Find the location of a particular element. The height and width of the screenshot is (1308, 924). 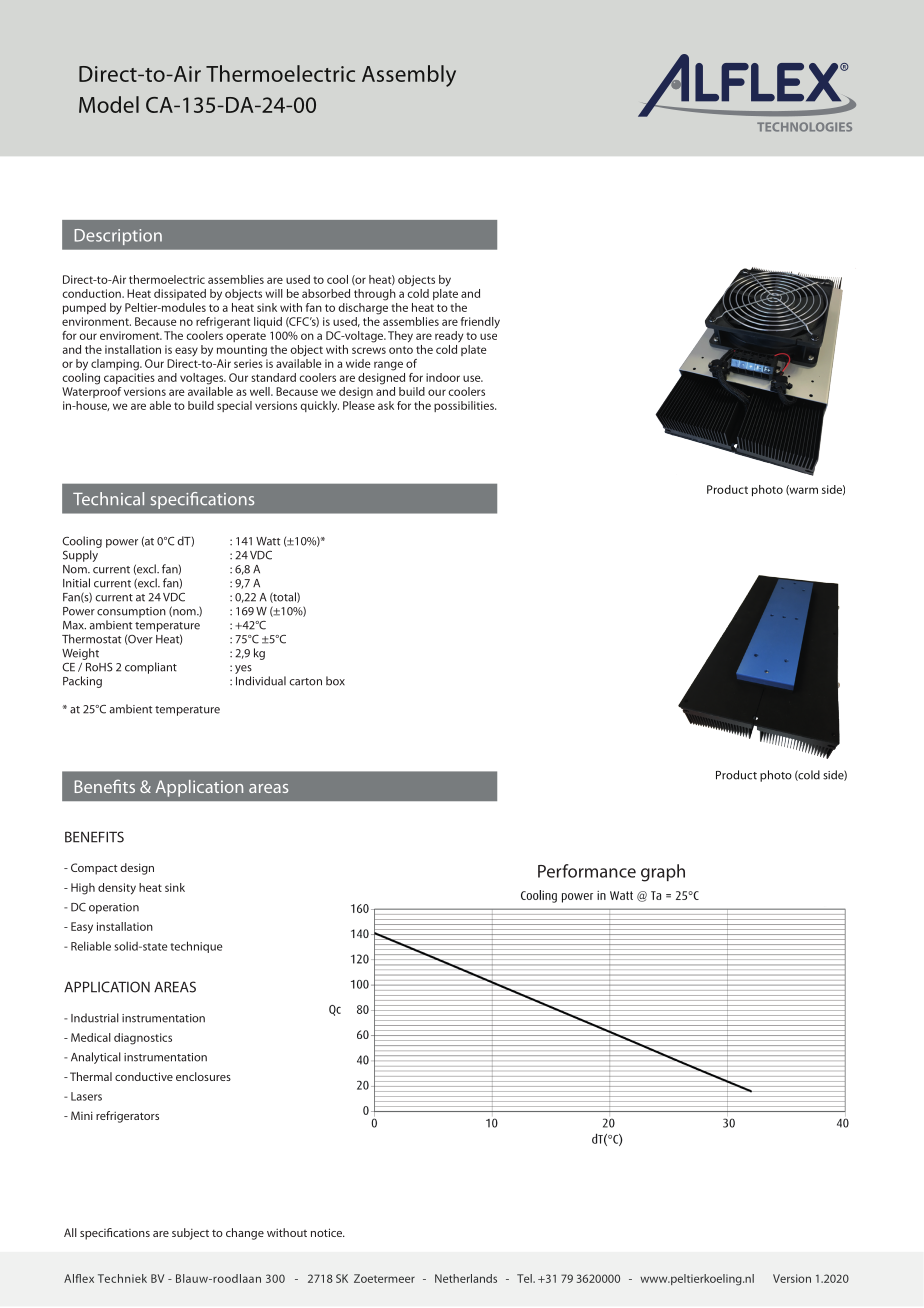

notice is located at coordinates (328, 1232).
